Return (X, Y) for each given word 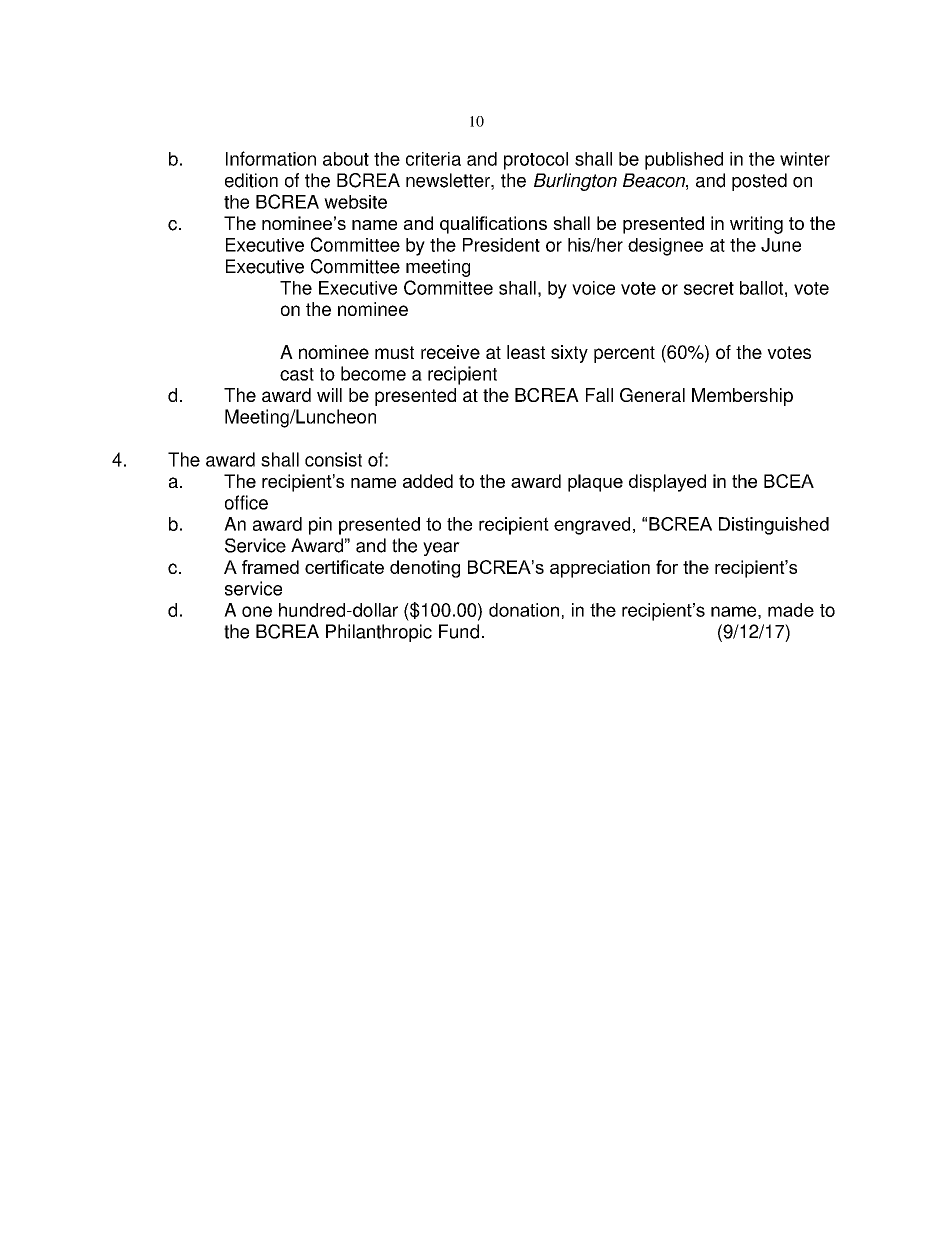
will (329, 395)
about (346, 159)
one (257, 611)
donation (524, 610)
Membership (742, 397)
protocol (536, 161)
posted (759, 182)
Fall (599, 395)
